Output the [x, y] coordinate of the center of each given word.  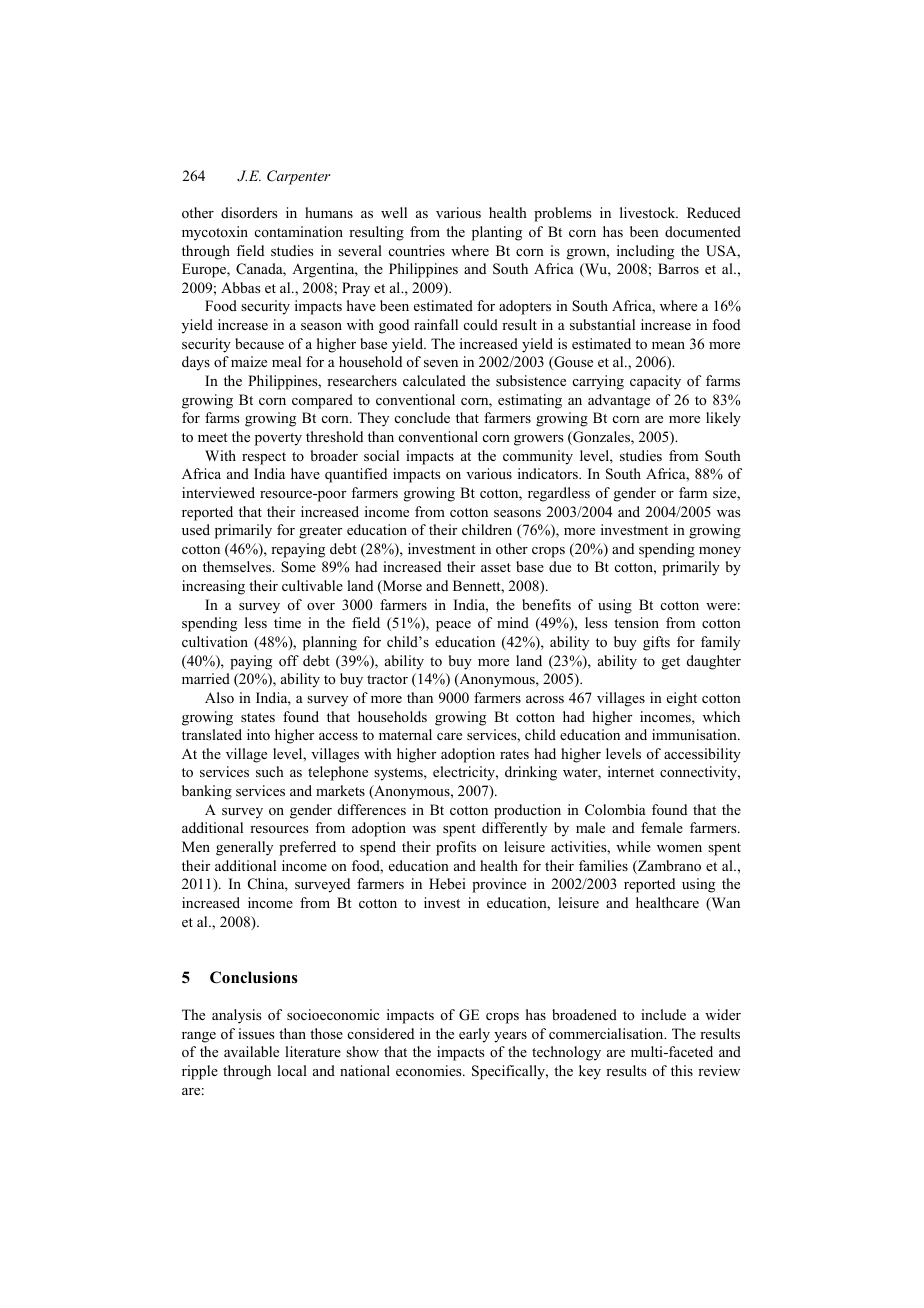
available [251, 1051]
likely [723, 419]
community [538, 457]
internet [631, 771]
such [270, 771]
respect [264, 458]
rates [514, 754]
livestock [649, 213]
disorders [249, 212]
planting [497, 233]
